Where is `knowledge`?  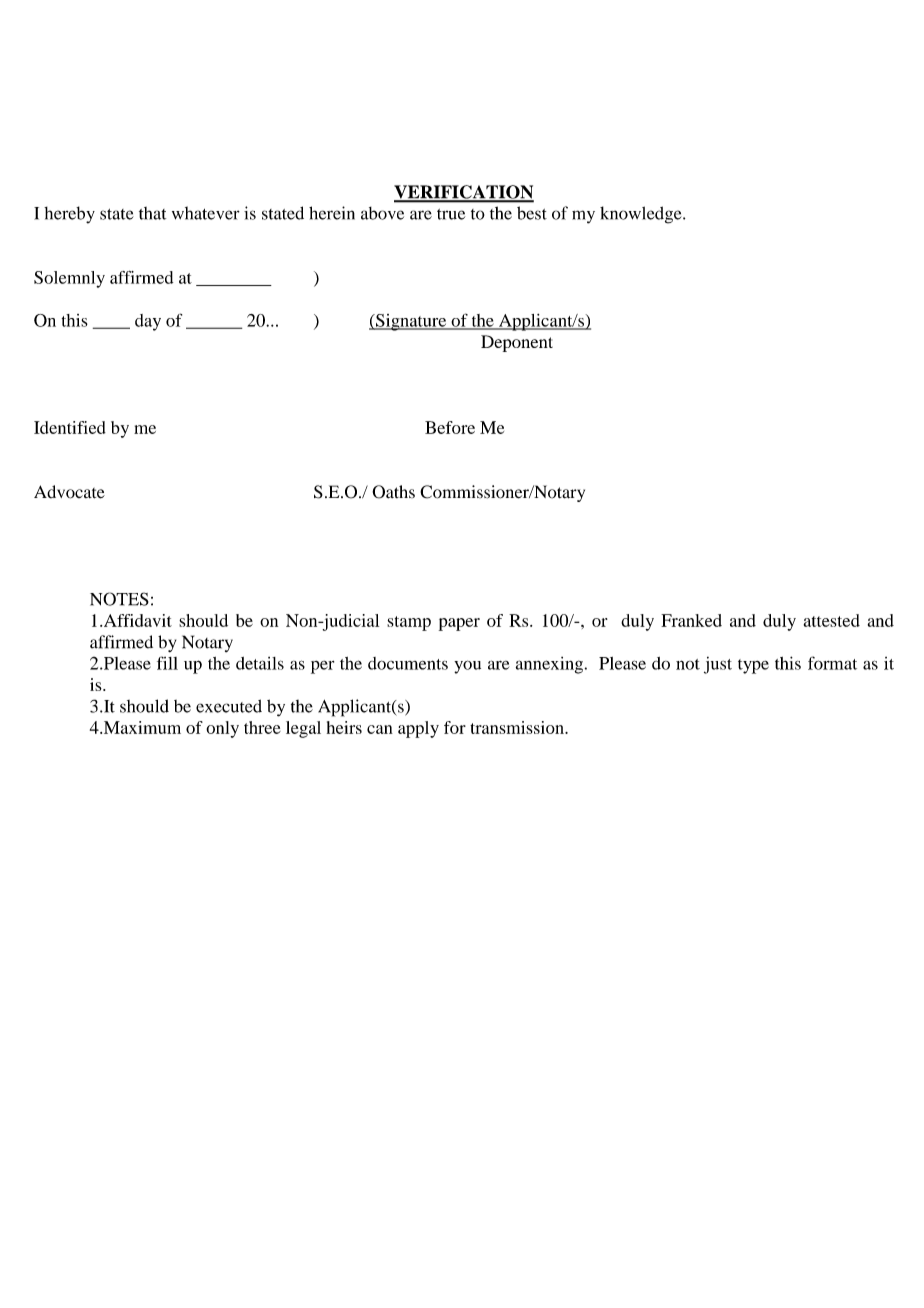
knowledge is located at coordinates (642, 215).
